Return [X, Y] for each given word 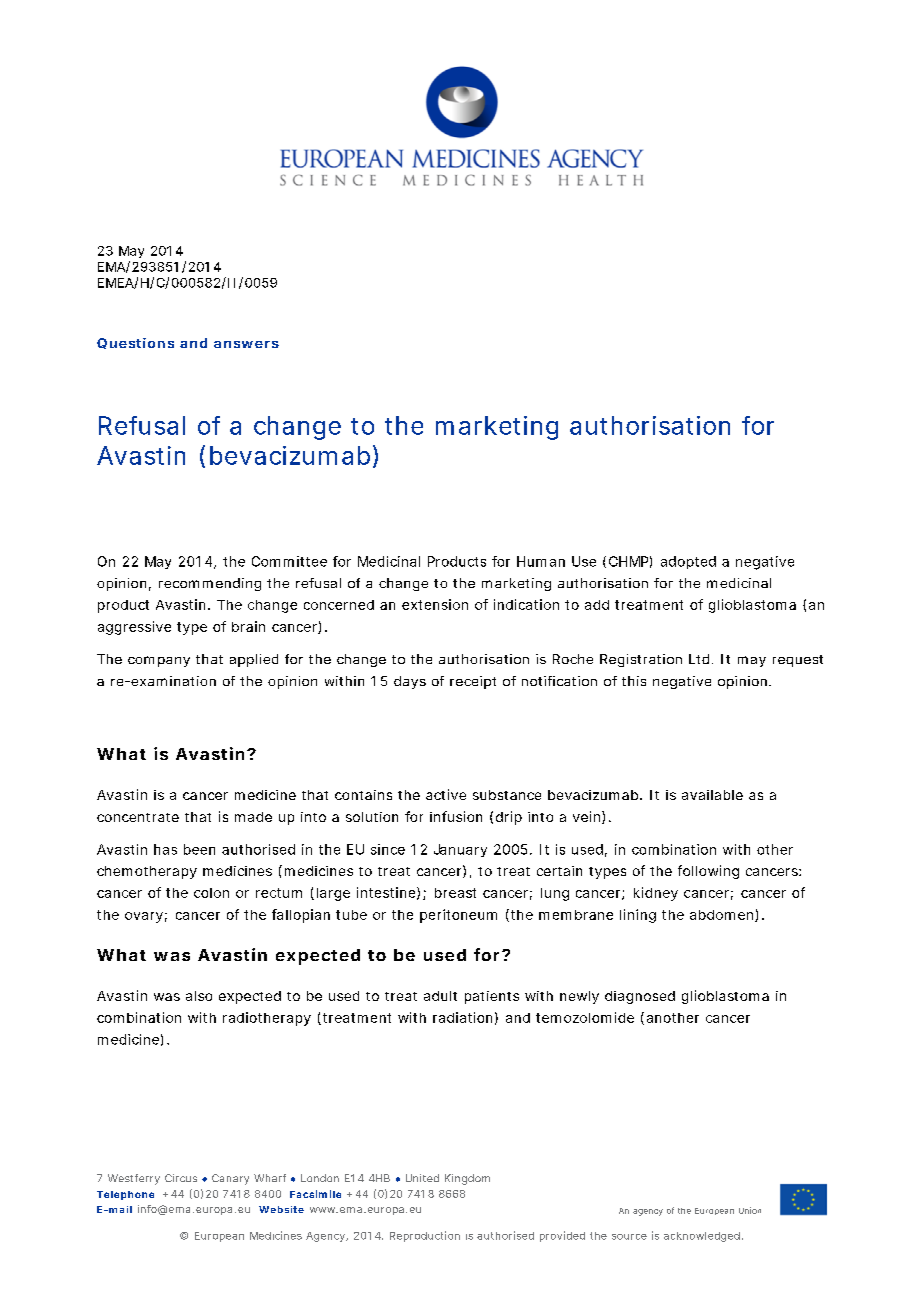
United [422, 1178]
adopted [688, 562]
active [446, 794]
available [712, 795]
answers [246, 344]
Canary [230, 1179]
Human [541, 561]
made [253, 817]
